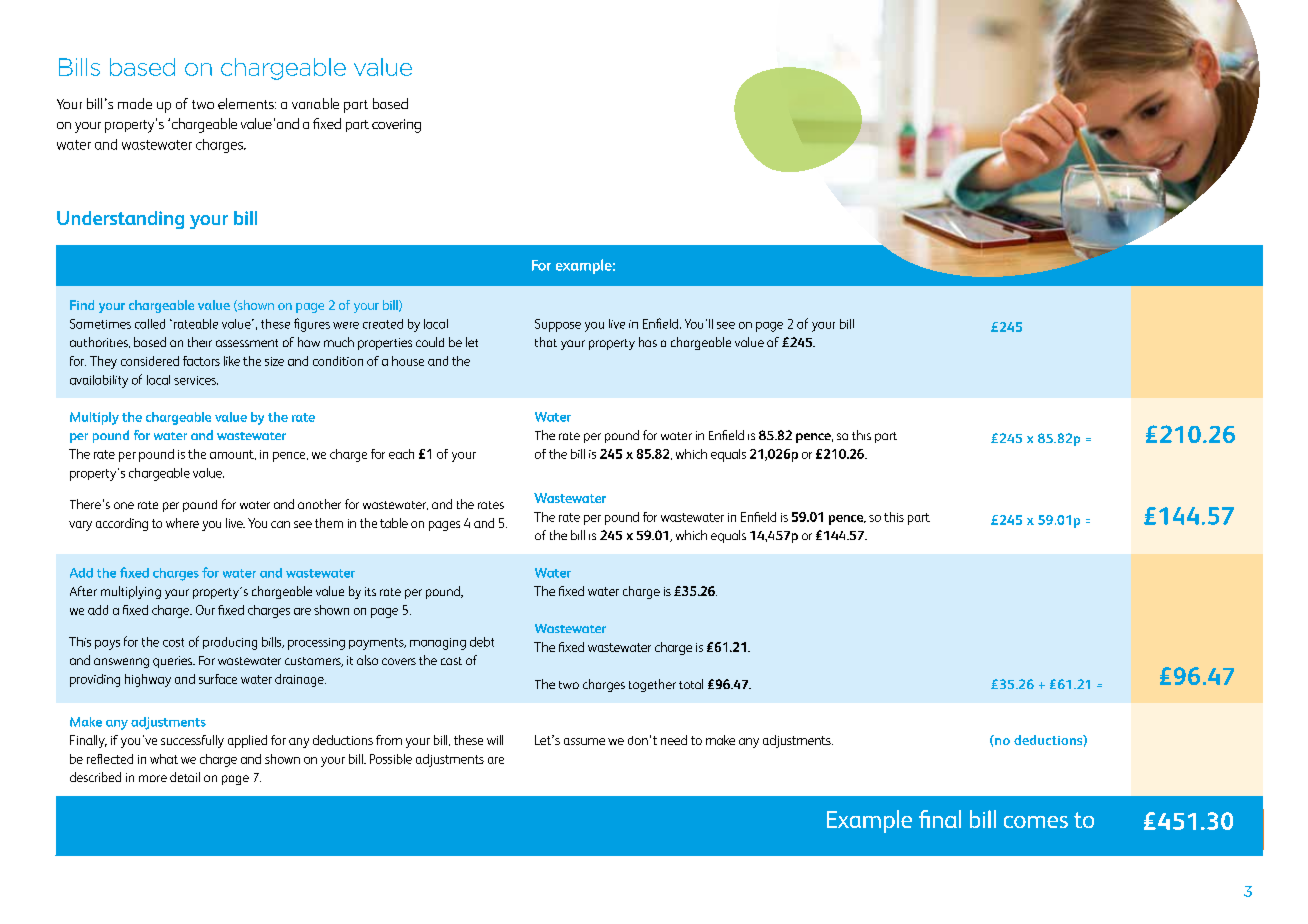 Image resolution: width=1308 pixels, height=924 pixels. What do you see at coordinates (648, 342) in the screenshot?
I see `has` at bounding box center [648, 342].
